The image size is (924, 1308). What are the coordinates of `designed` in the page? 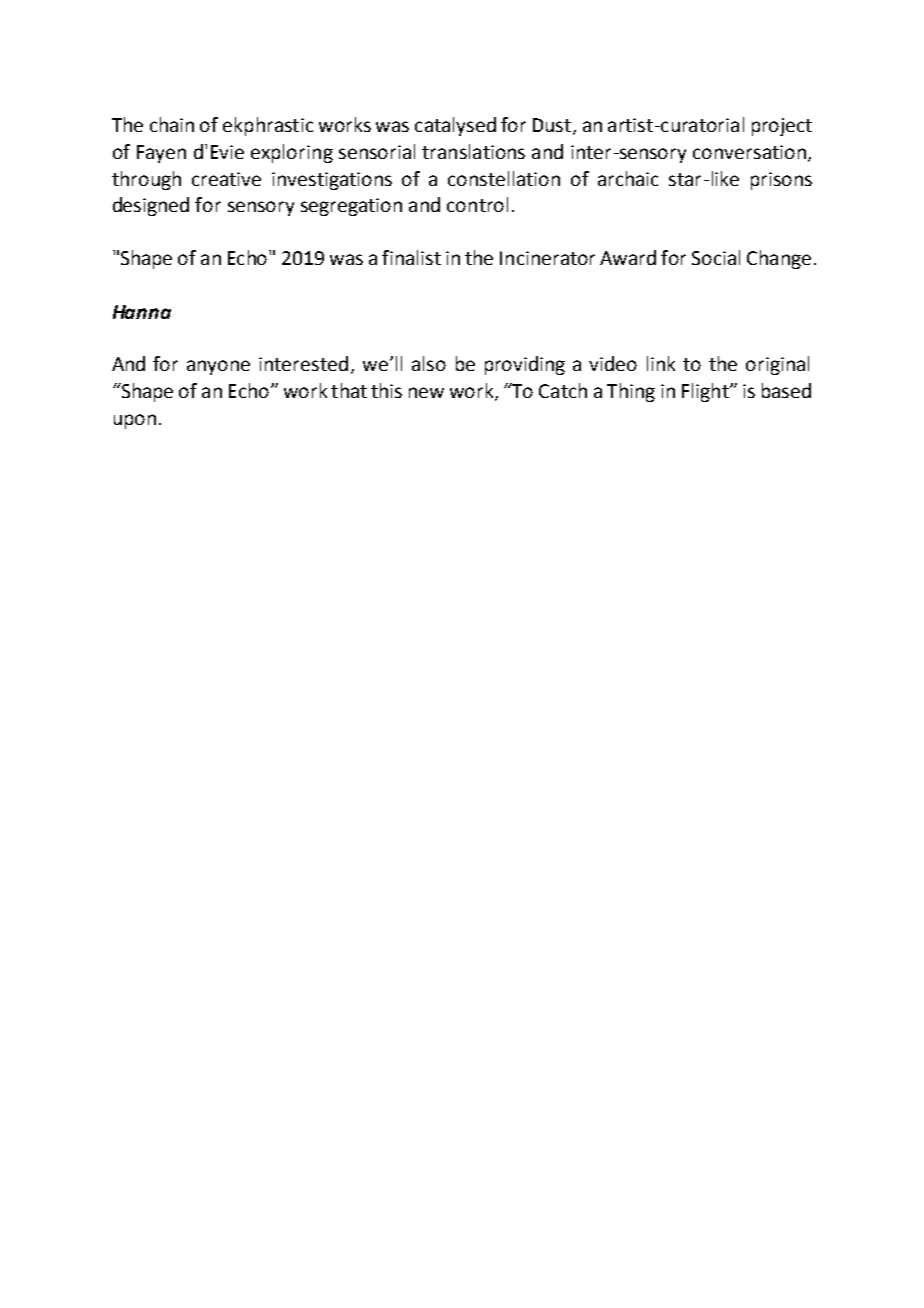 It's located at (151, 206).
